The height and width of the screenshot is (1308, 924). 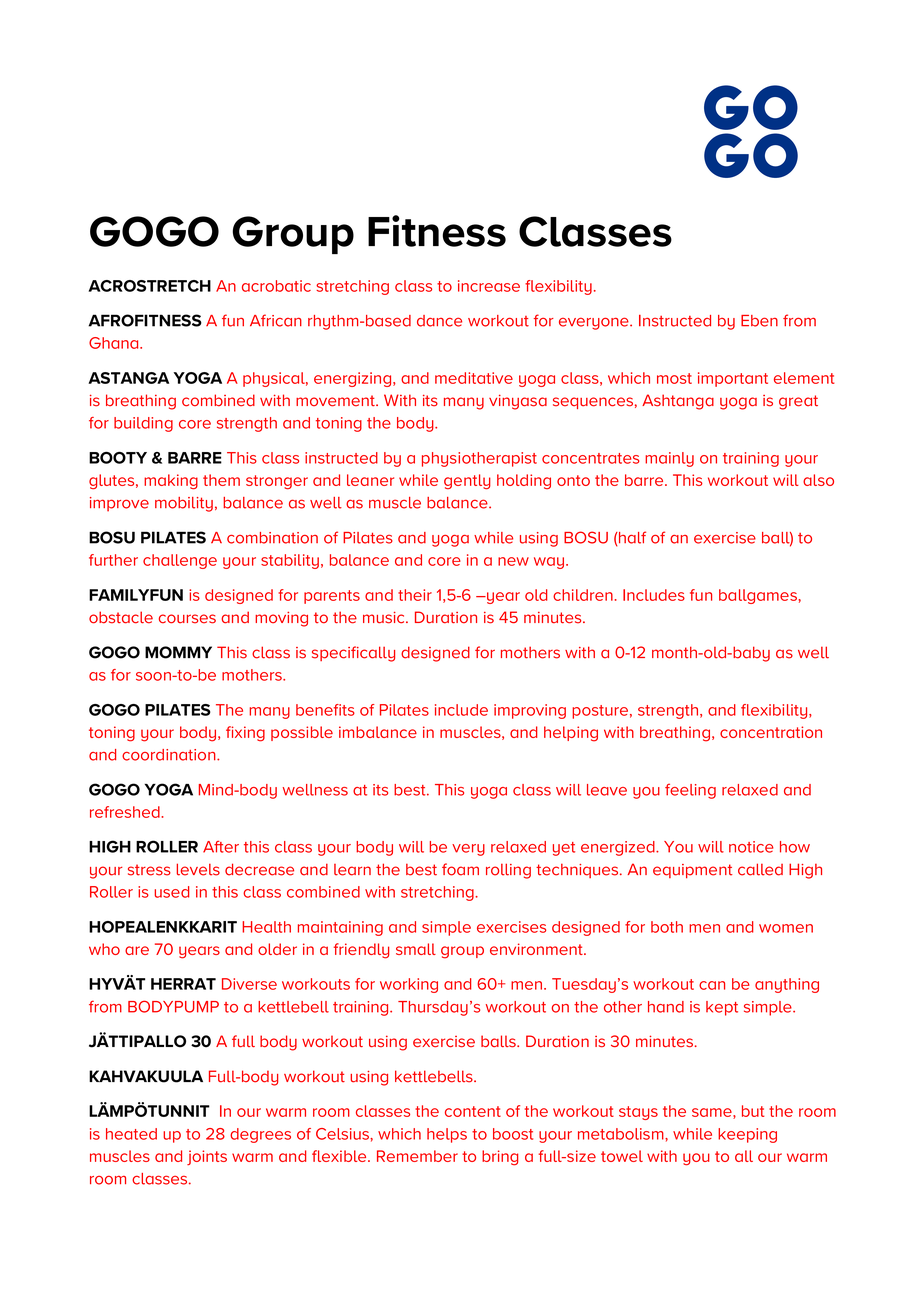 I want to click on African, so click(x=276, y=320).
